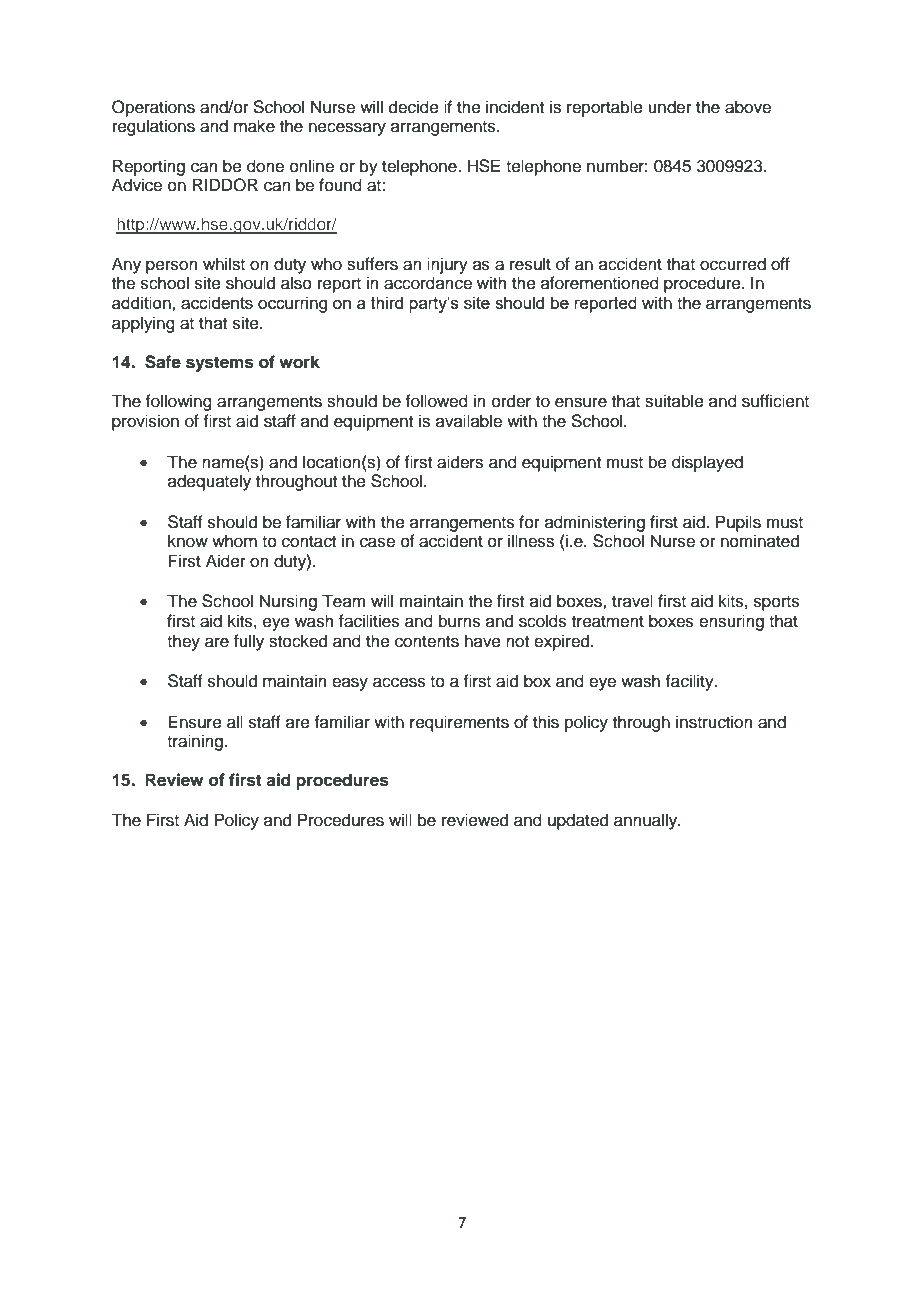 The height and width of the page is (1308, 924). What do you see at coordinates (731, 622) in the page?
I see `ensuring` at bounding box center [731, 622].
